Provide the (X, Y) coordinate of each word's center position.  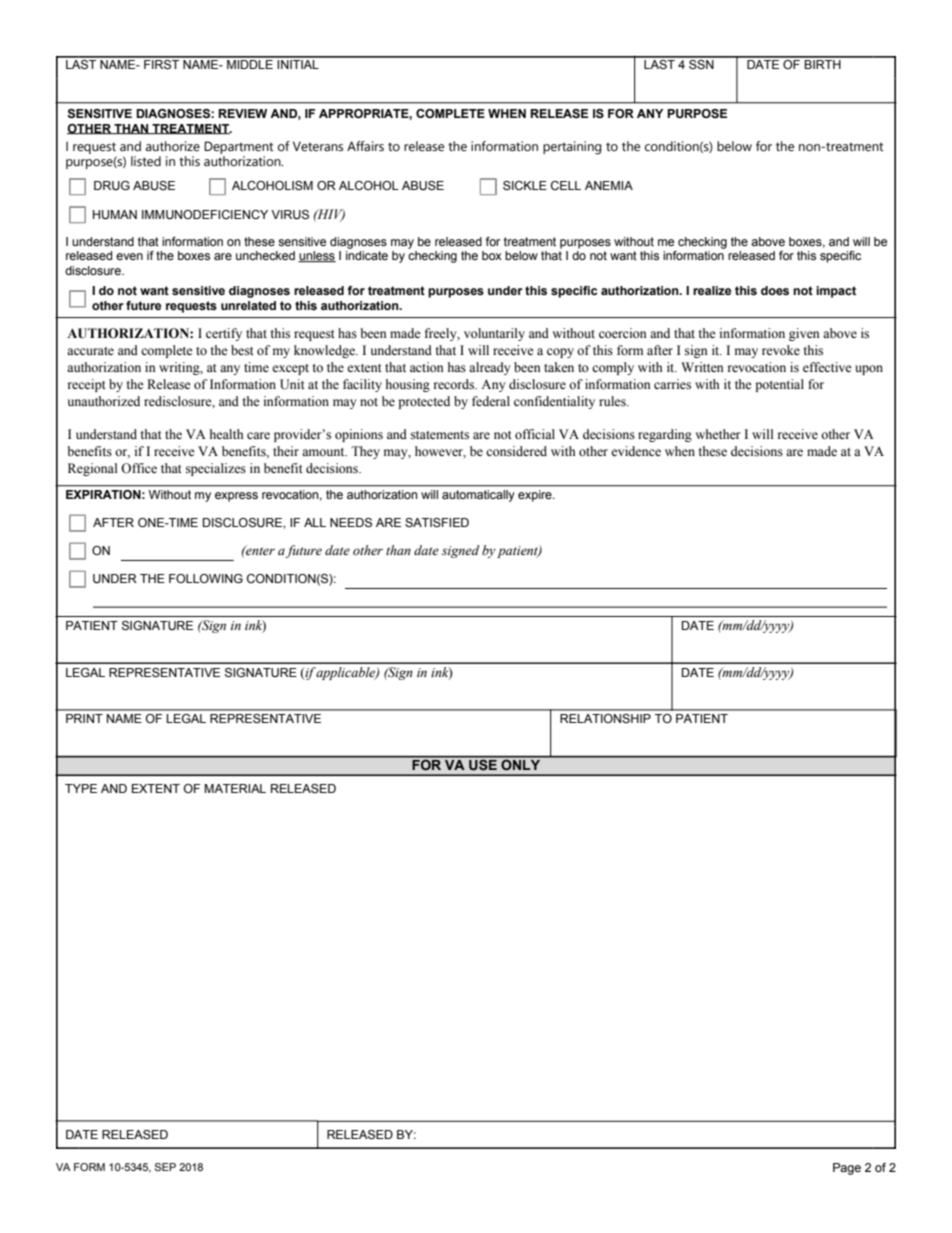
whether (717, 434)
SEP (165, 1167)
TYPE (81, 788)
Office (139, 468)
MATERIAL (235, 788)
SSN (701, 63)
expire (536, 496)
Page (847, 1169)
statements (440, 435)
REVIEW (242, 113)
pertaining (572, 148)
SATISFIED (437, 522)
